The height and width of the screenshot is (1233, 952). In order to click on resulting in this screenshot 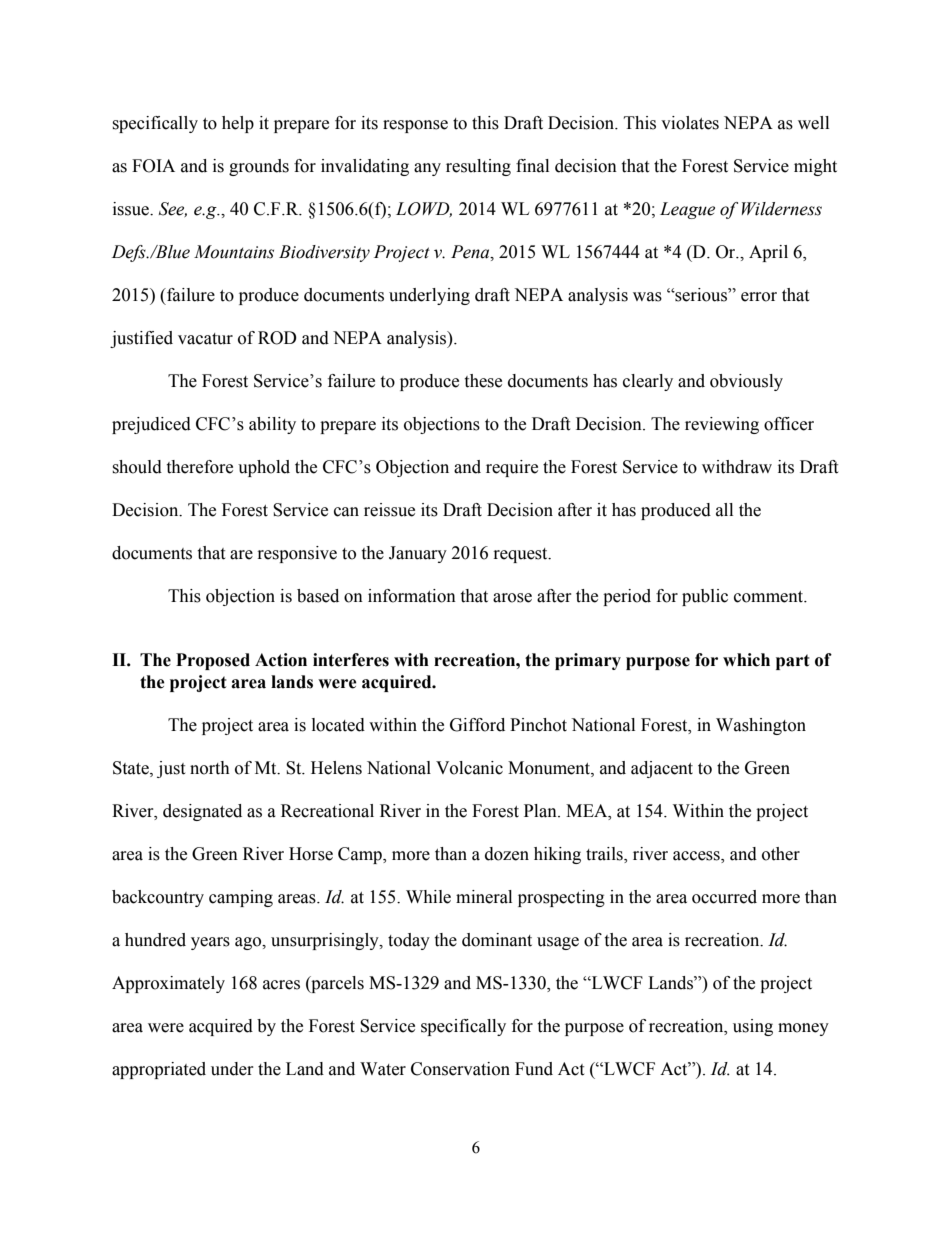, I will do `click(478, 167)`.
